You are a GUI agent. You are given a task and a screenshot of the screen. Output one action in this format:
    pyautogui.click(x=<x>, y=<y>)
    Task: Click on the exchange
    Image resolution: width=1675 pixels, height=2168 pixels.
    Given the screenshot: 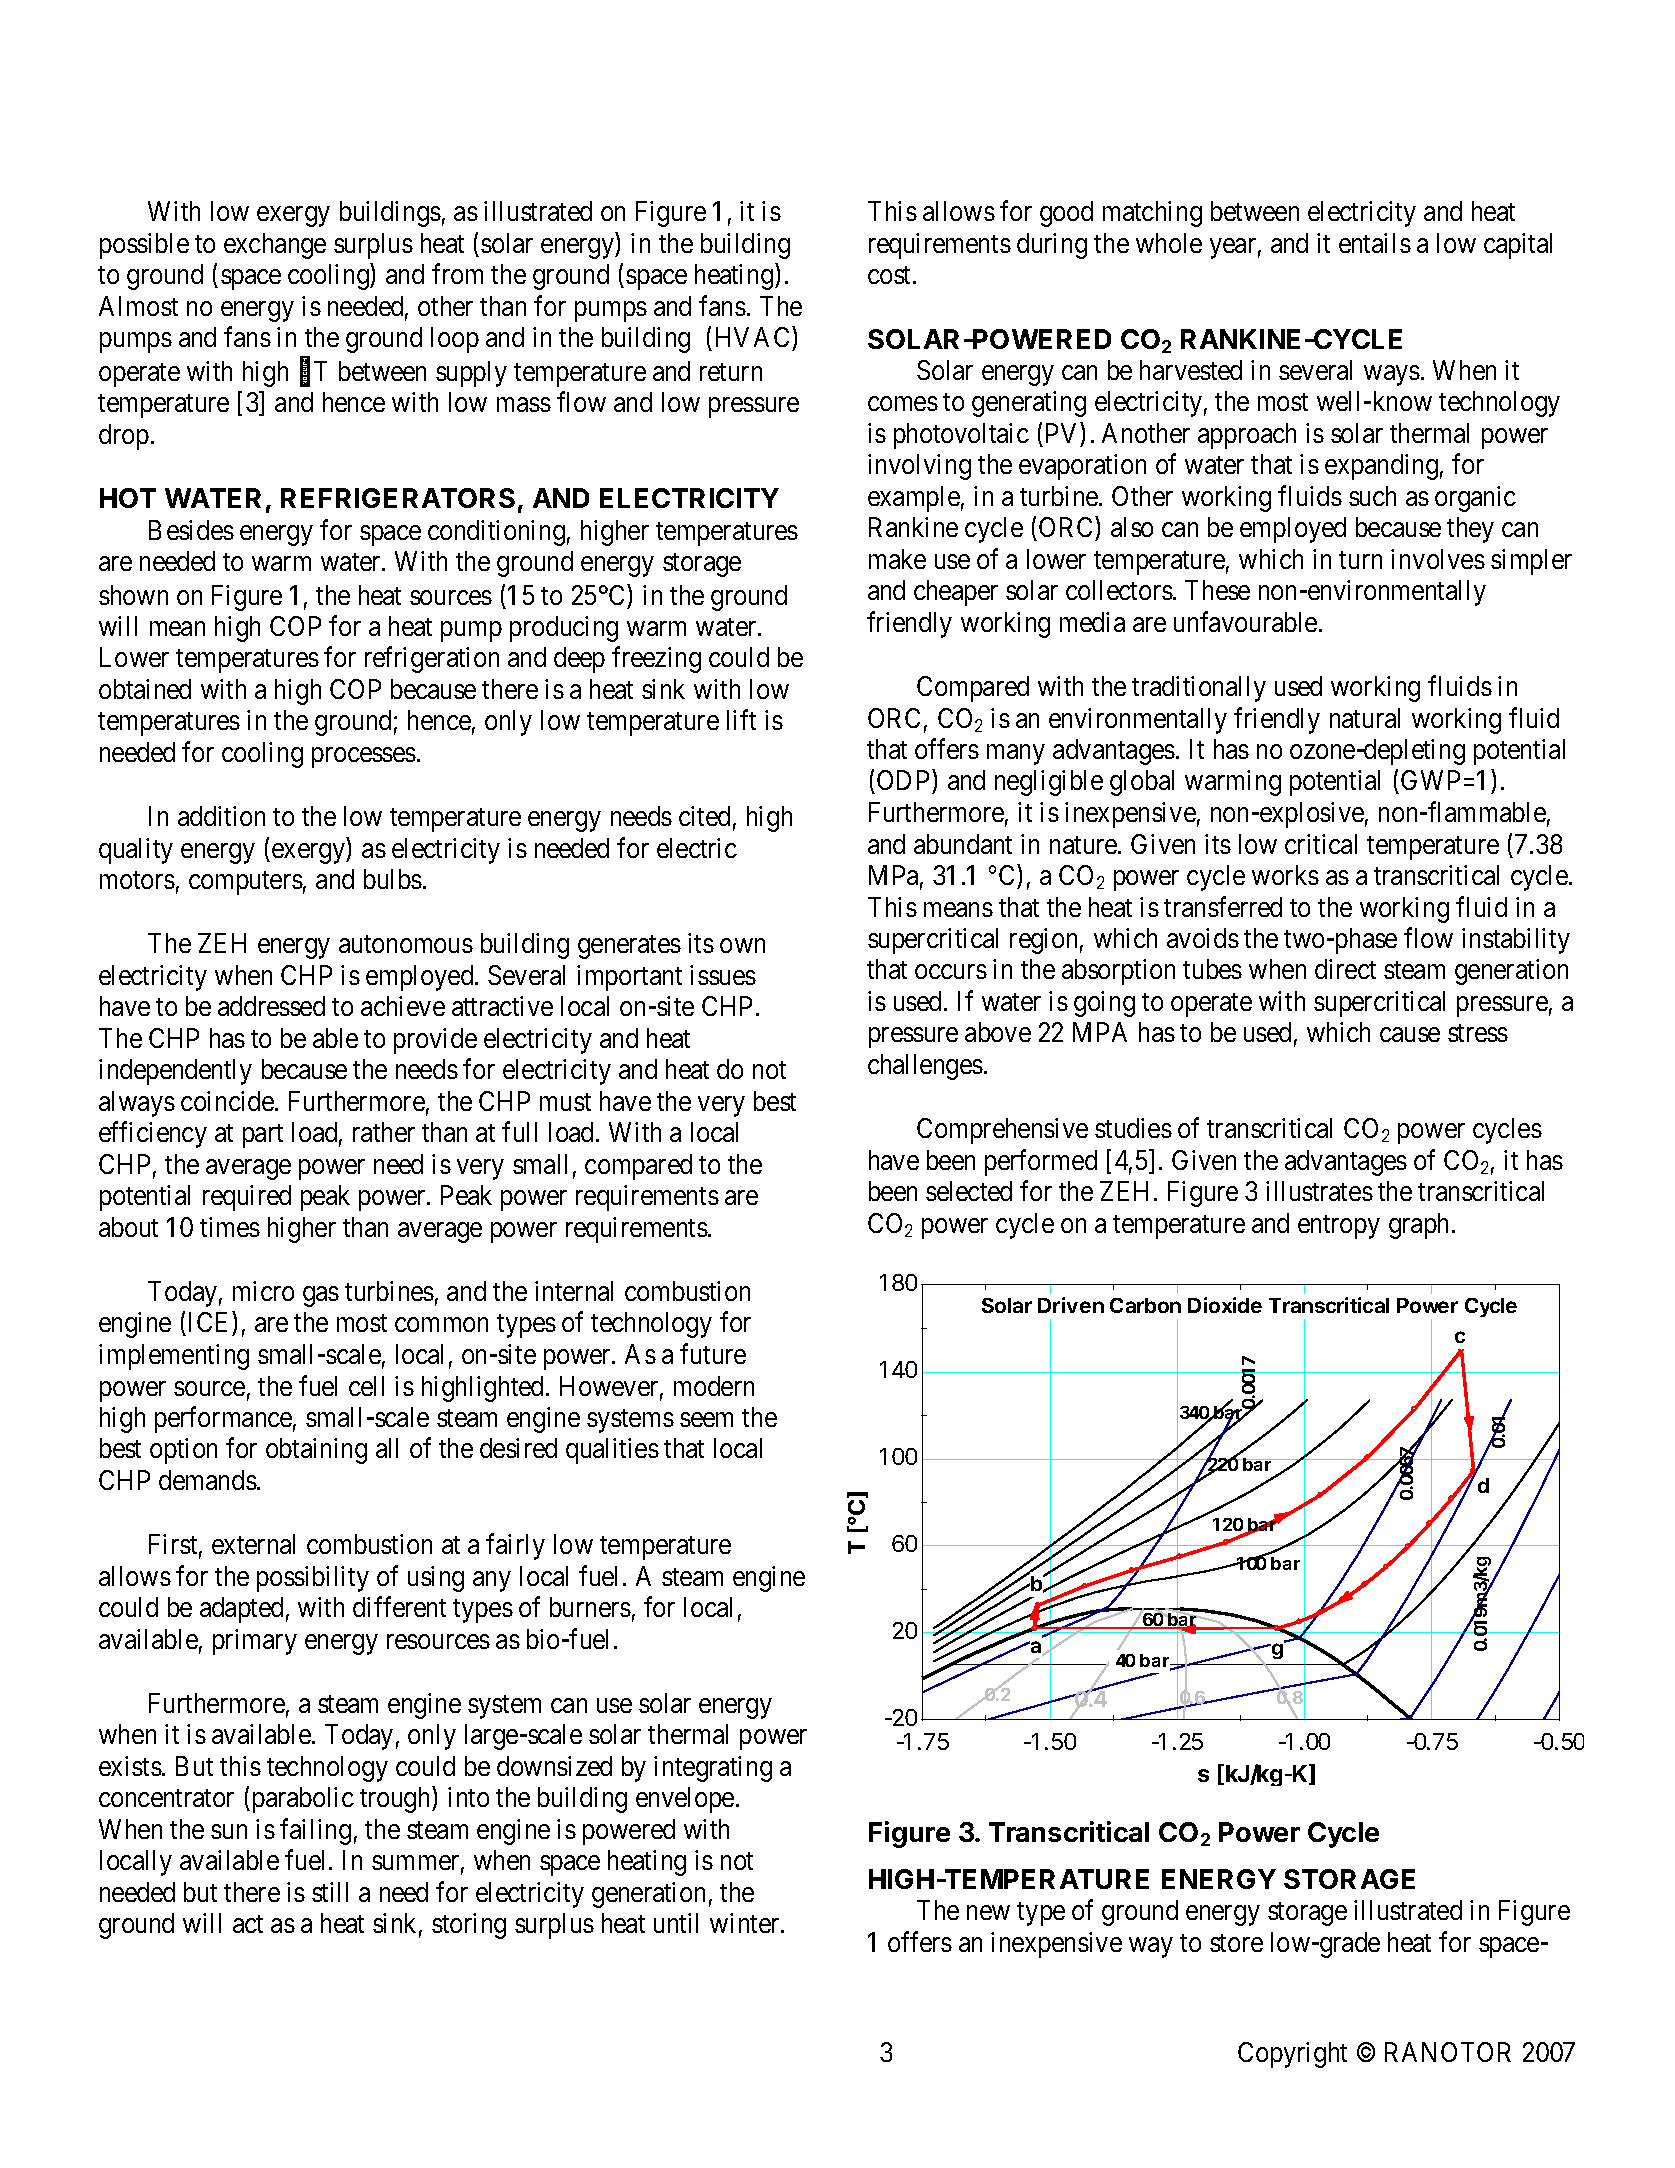 What is the action you would take?
    pyautogui.click(x=275, y=246)
